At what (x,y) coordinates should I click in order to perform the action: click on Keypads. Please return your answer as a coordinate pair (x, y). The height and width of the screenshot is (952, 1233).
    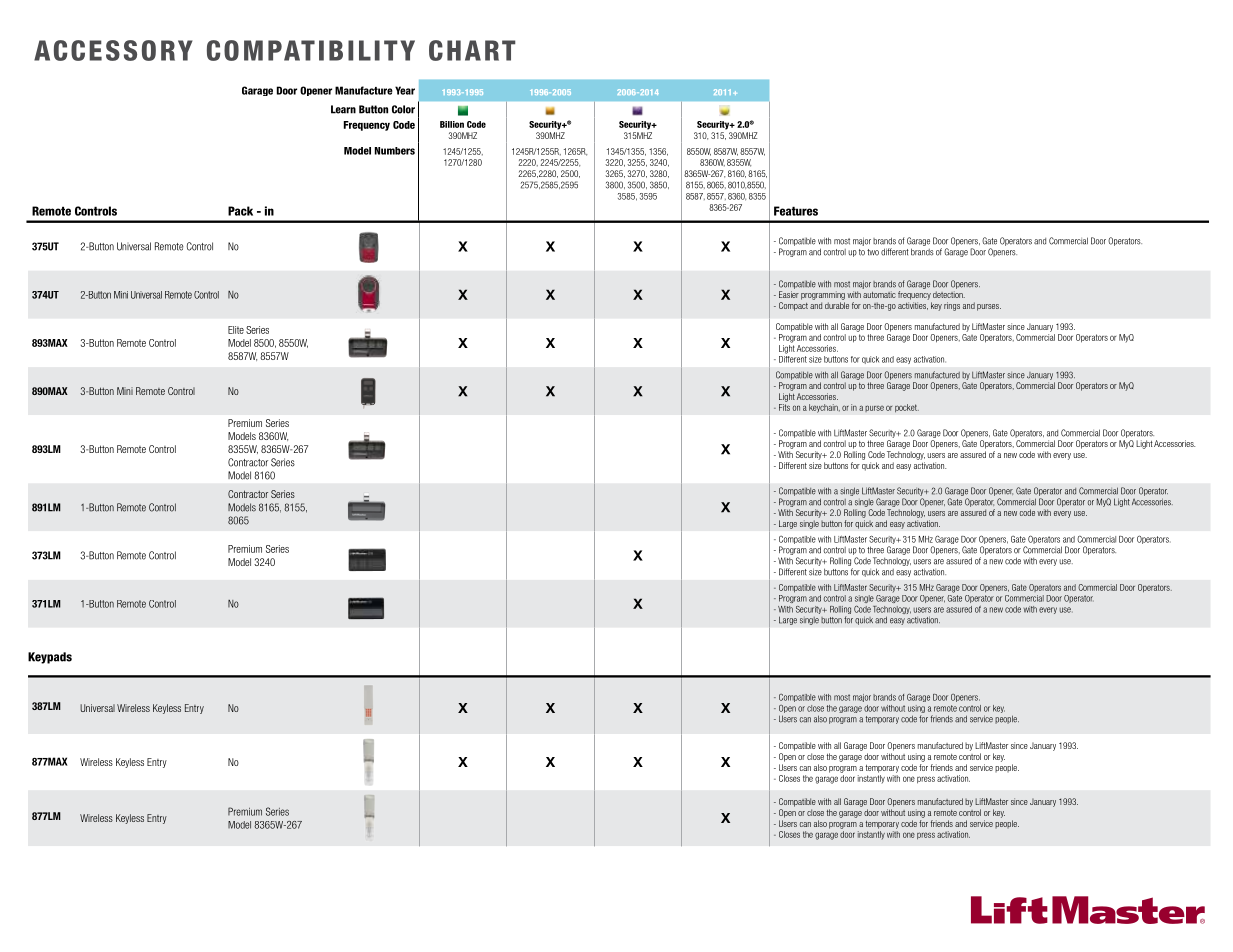
    Looking at the image, I should click on (50, 658).
